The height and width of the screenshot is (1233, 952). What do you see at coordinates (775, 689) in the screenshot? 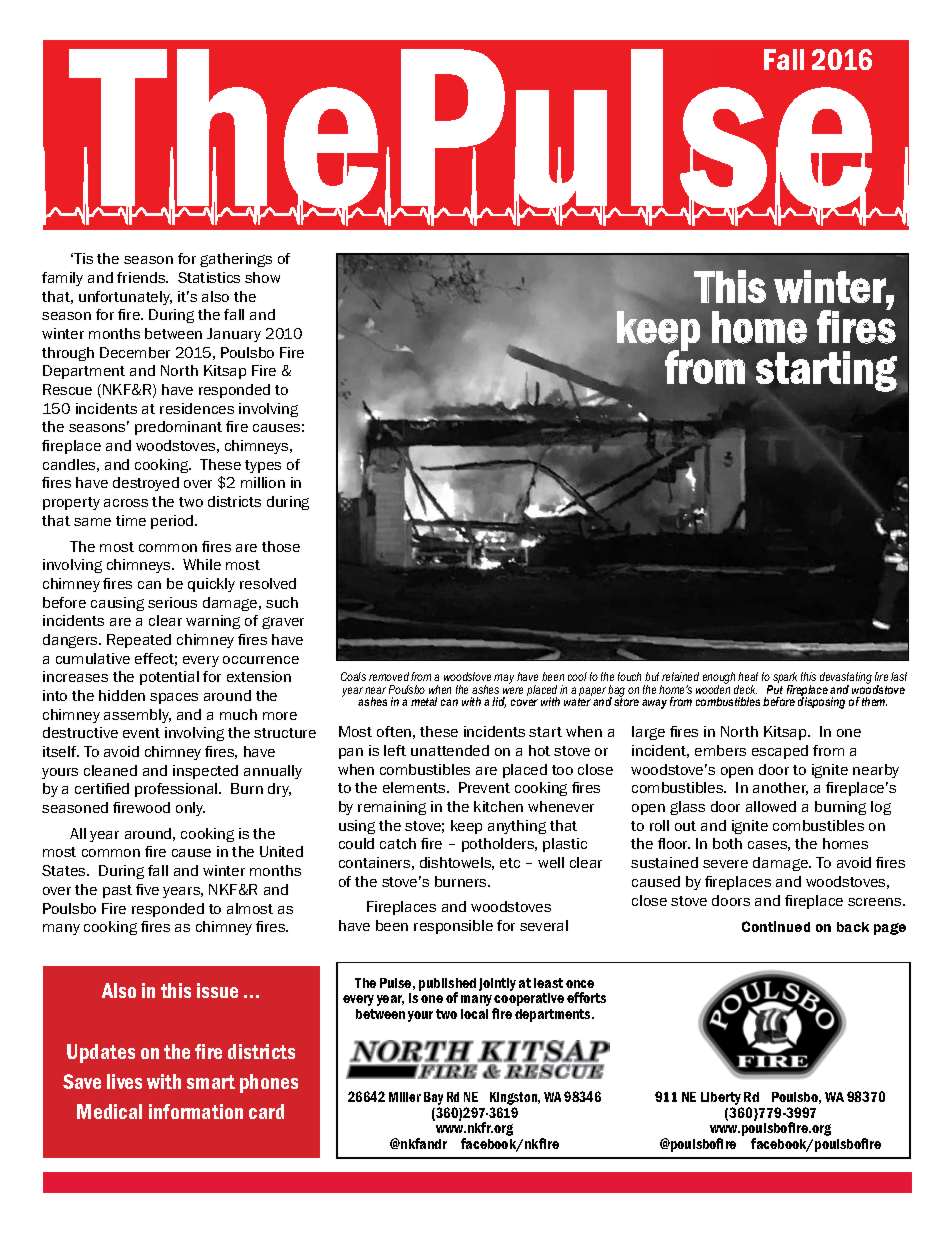
I see `Put` at bounding box center [775, 689].
